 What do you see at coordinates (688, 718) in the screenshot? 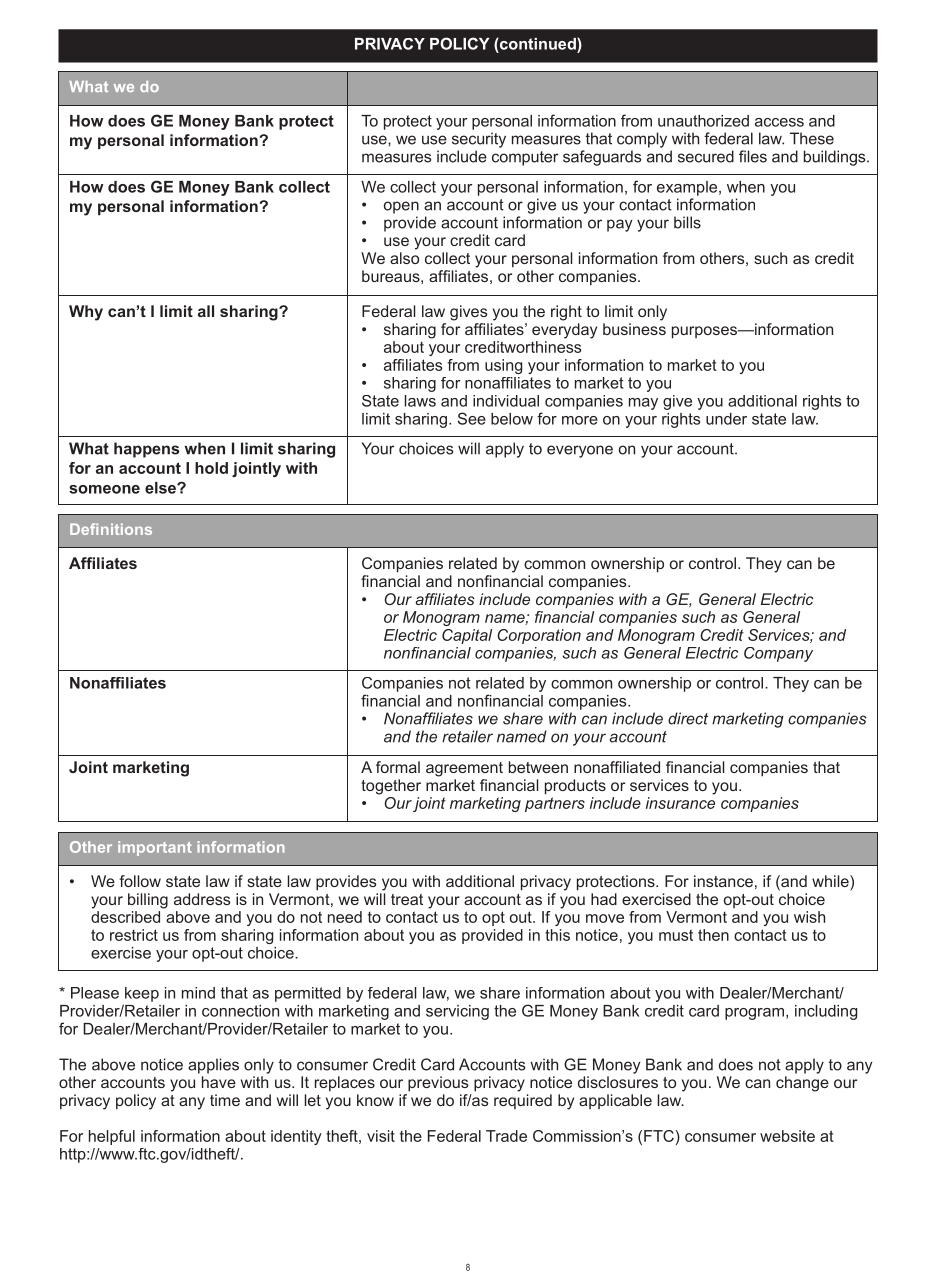
I see `direct` at bounding box center [688, 718].
